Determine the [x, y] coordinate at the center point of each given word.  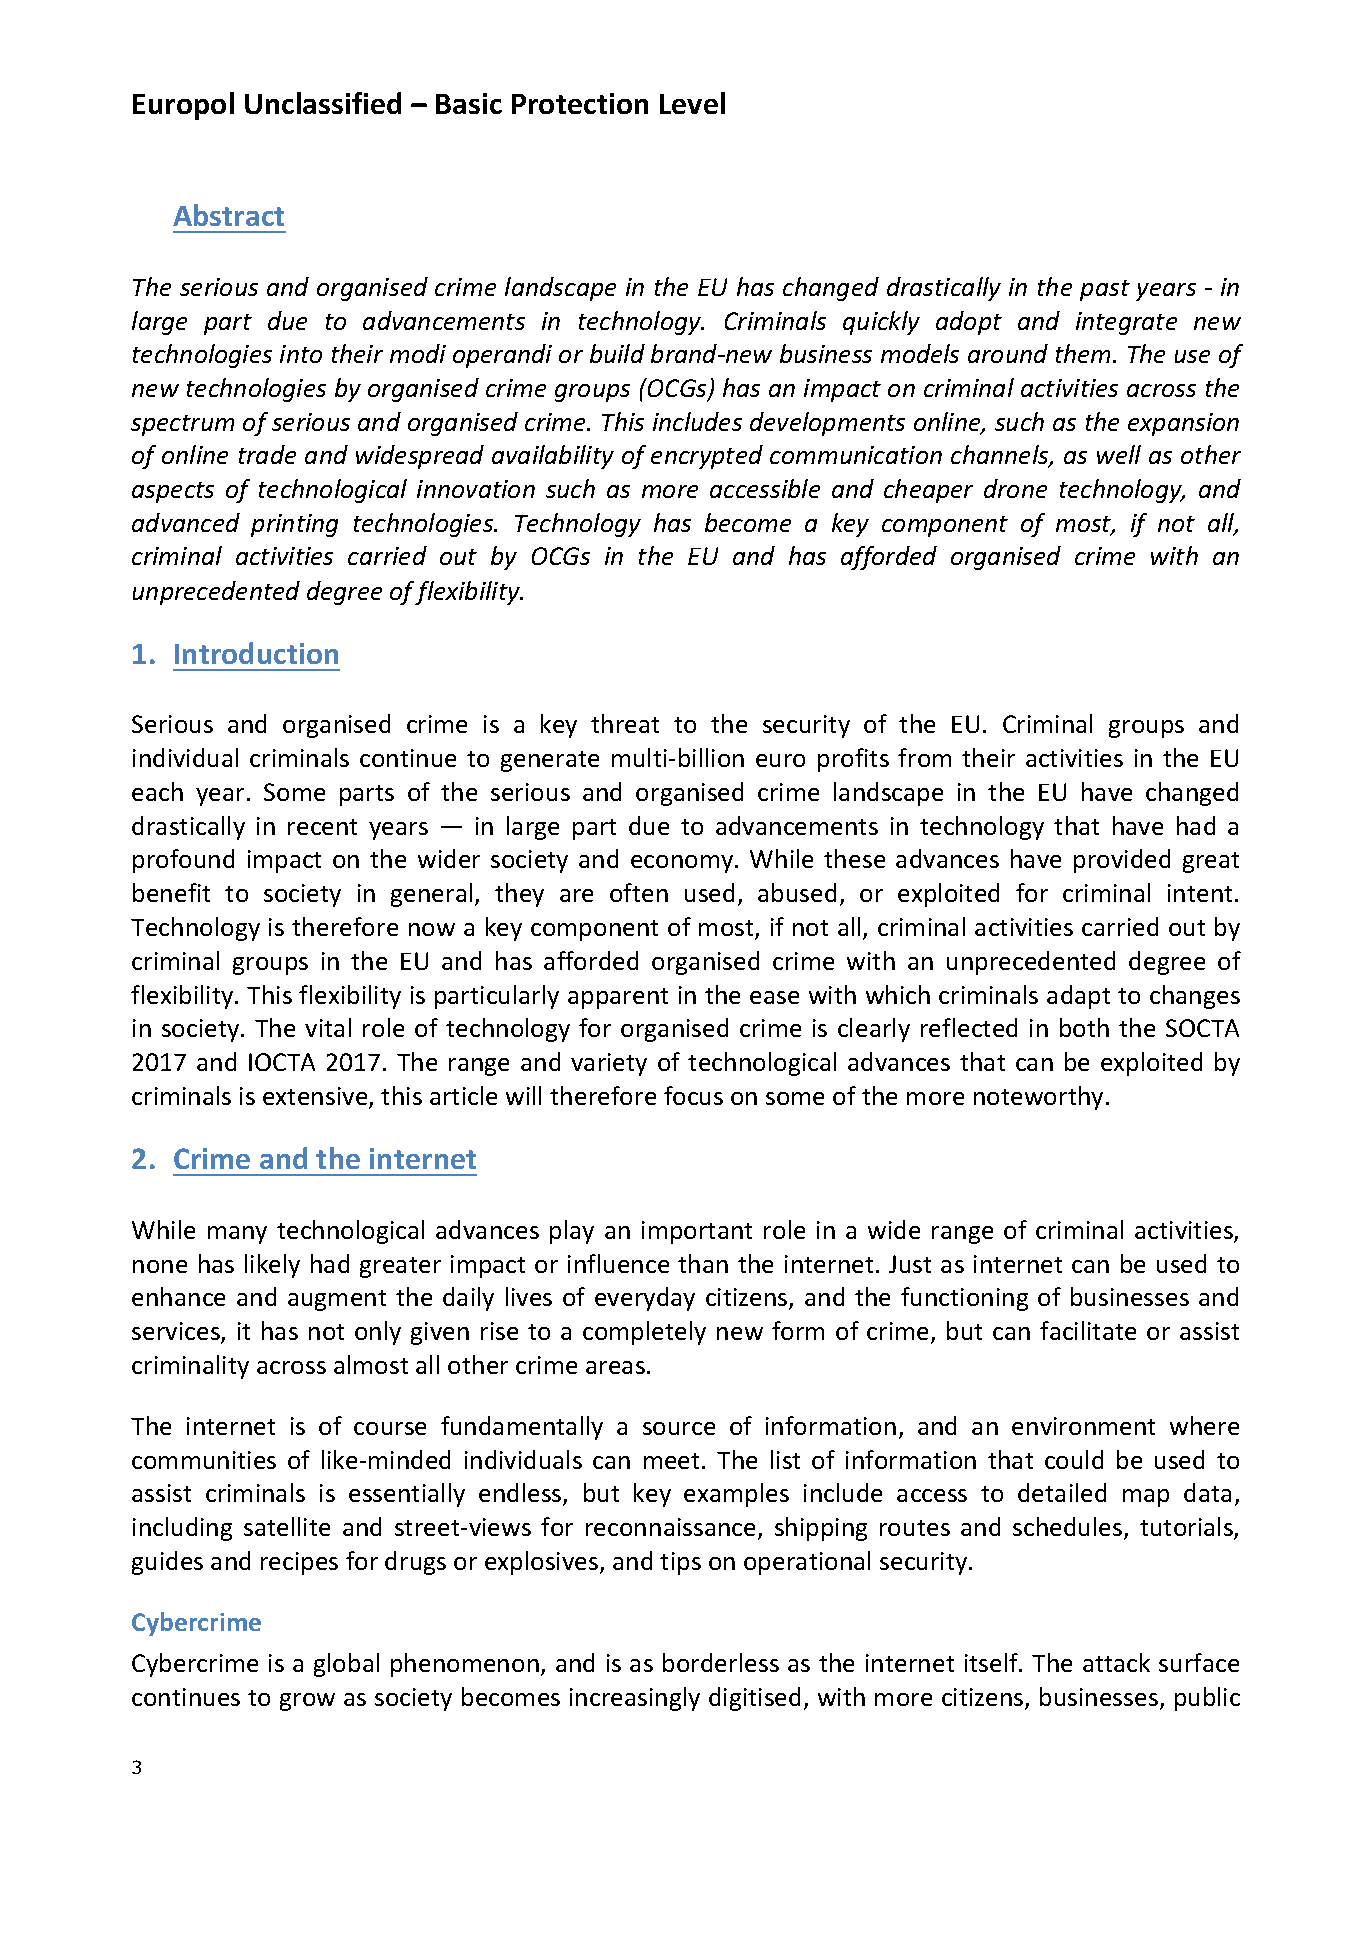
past [1105, 290]
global [346, 1665]
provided [1122, 861]
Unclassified [323, 103]
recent [322, 827]
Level [692, 103]
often [639, 892]
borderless [721, 1662]
